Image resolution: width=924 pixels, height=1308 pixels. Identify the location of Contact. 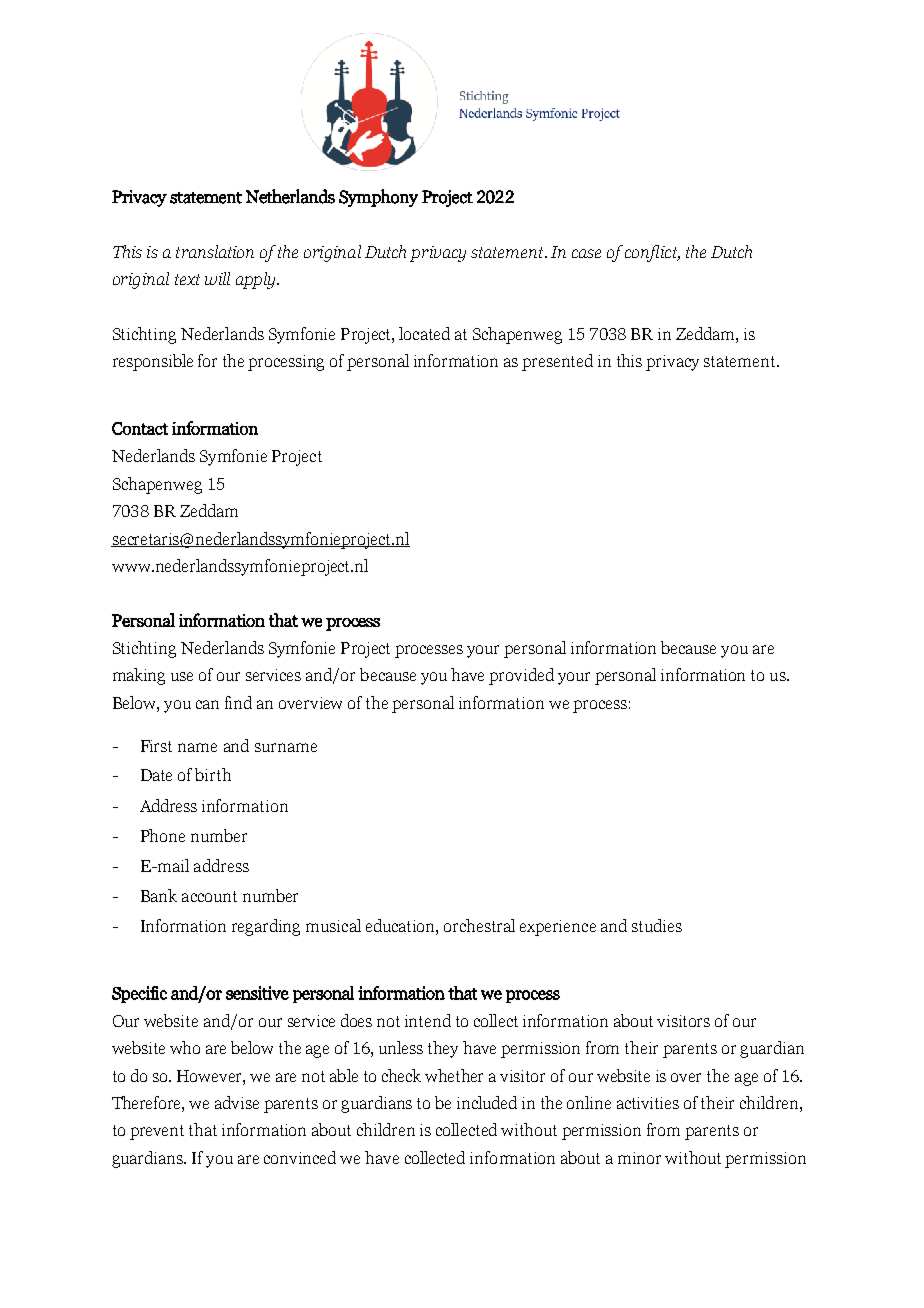
(140, 428).
